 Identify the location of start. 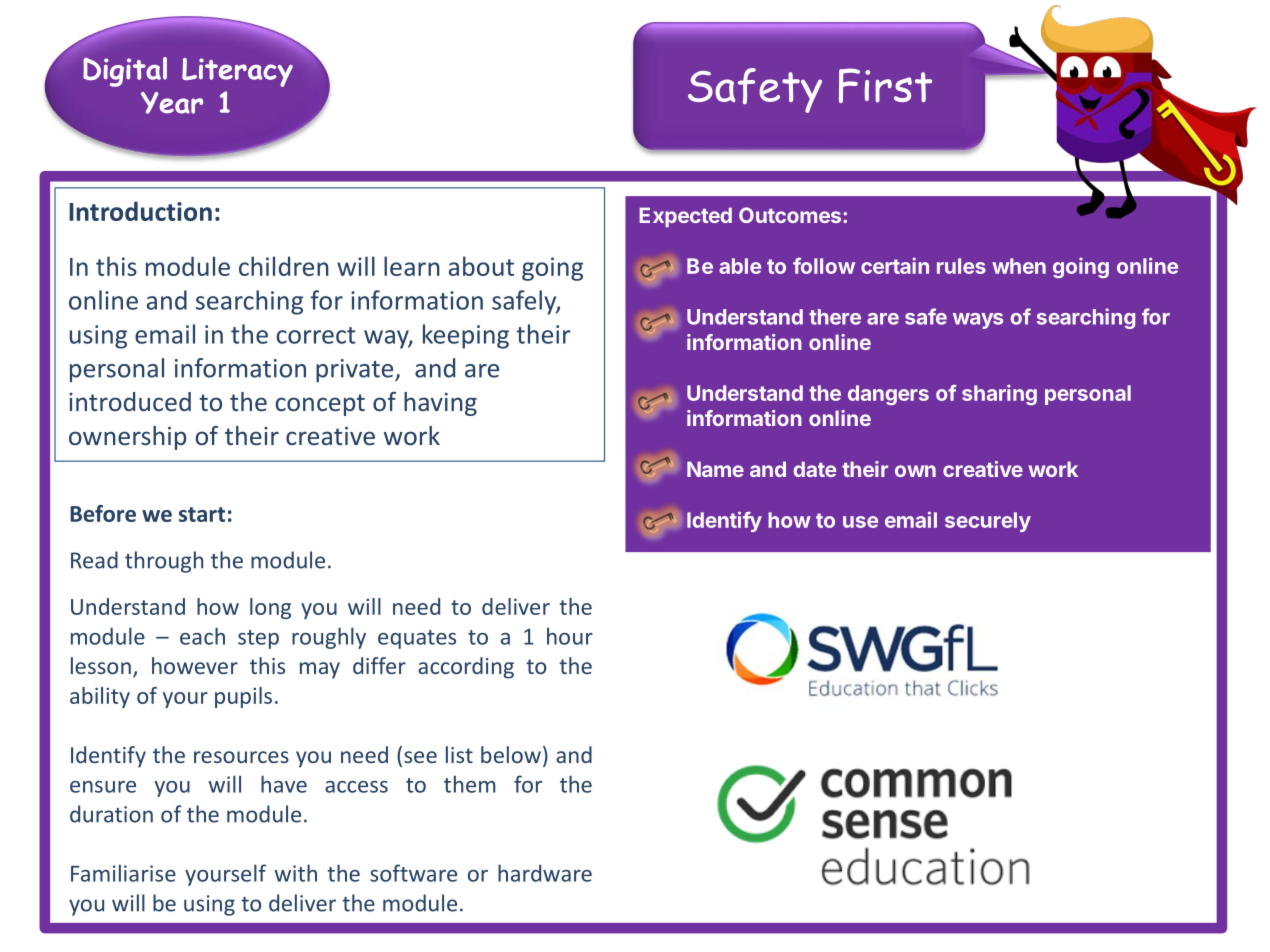
(202, 514).
